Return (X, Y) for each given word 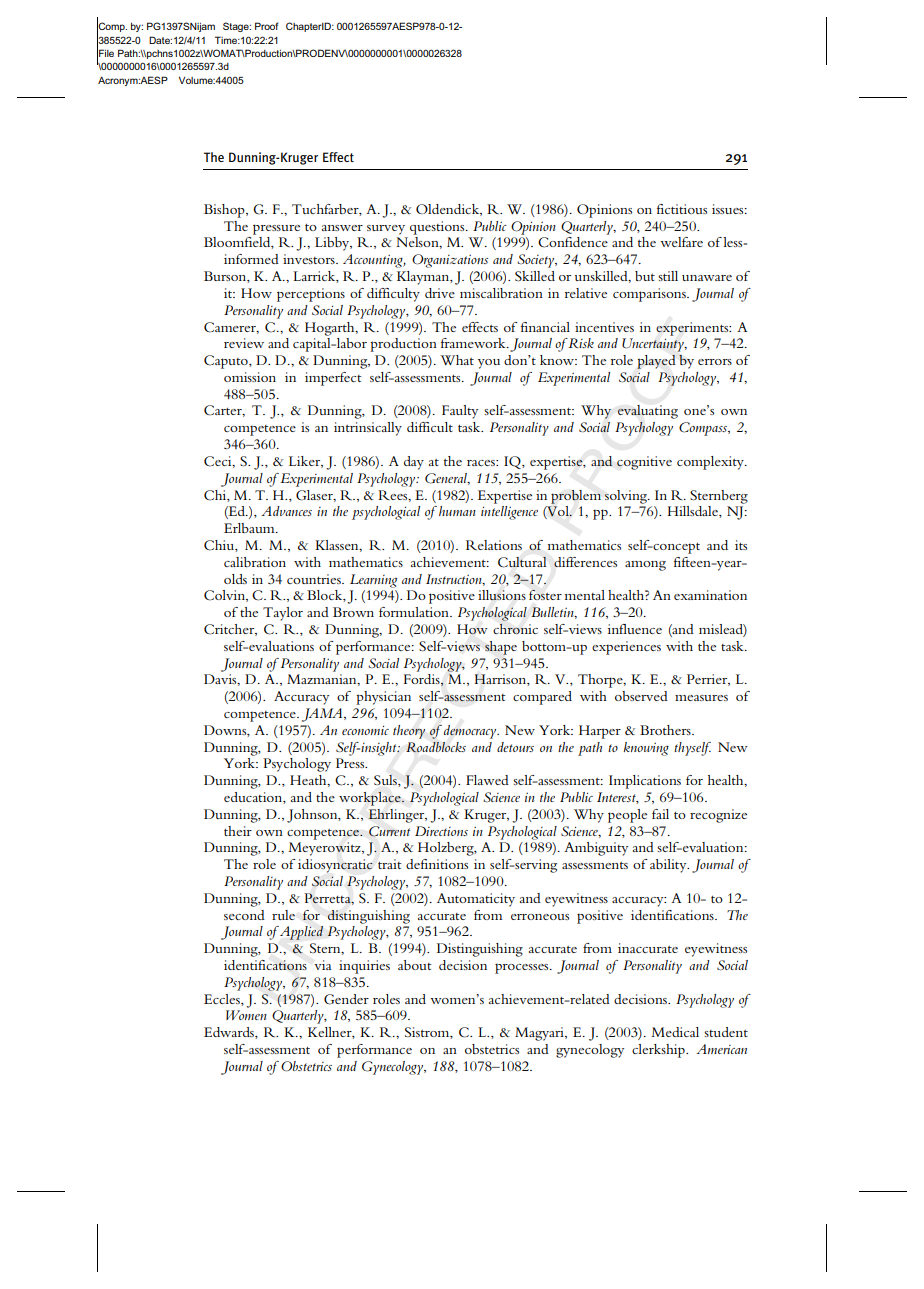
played (656, 362)
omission (250, 377)
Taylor (283, 614)
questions (438, 228)
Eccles (223, 999)
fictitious (682, 209)
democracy (471, 732)
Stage (237, 27)
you (489, 364)
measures (701, 698)
